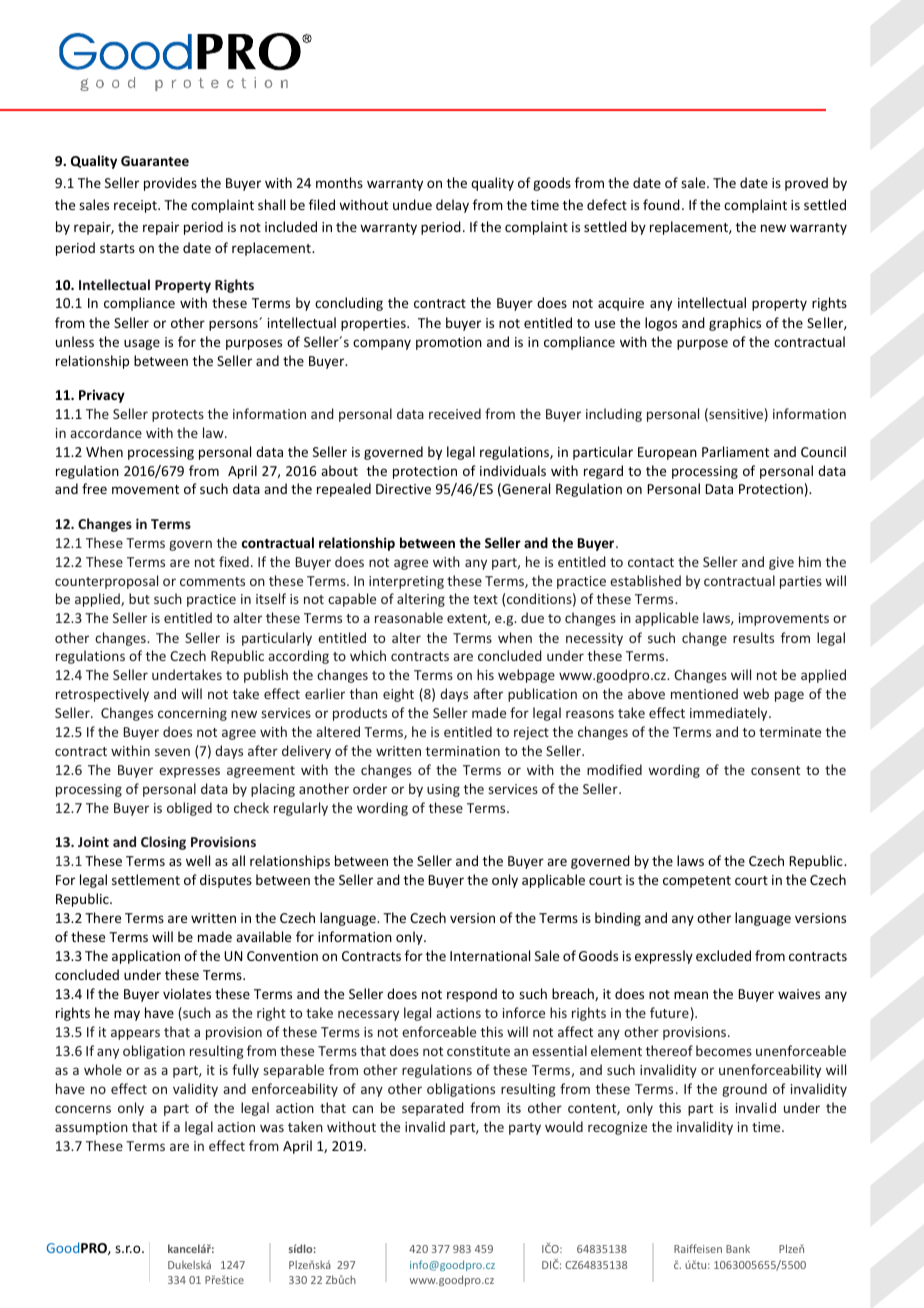  I want to click on separated, so click(433, 1109).
